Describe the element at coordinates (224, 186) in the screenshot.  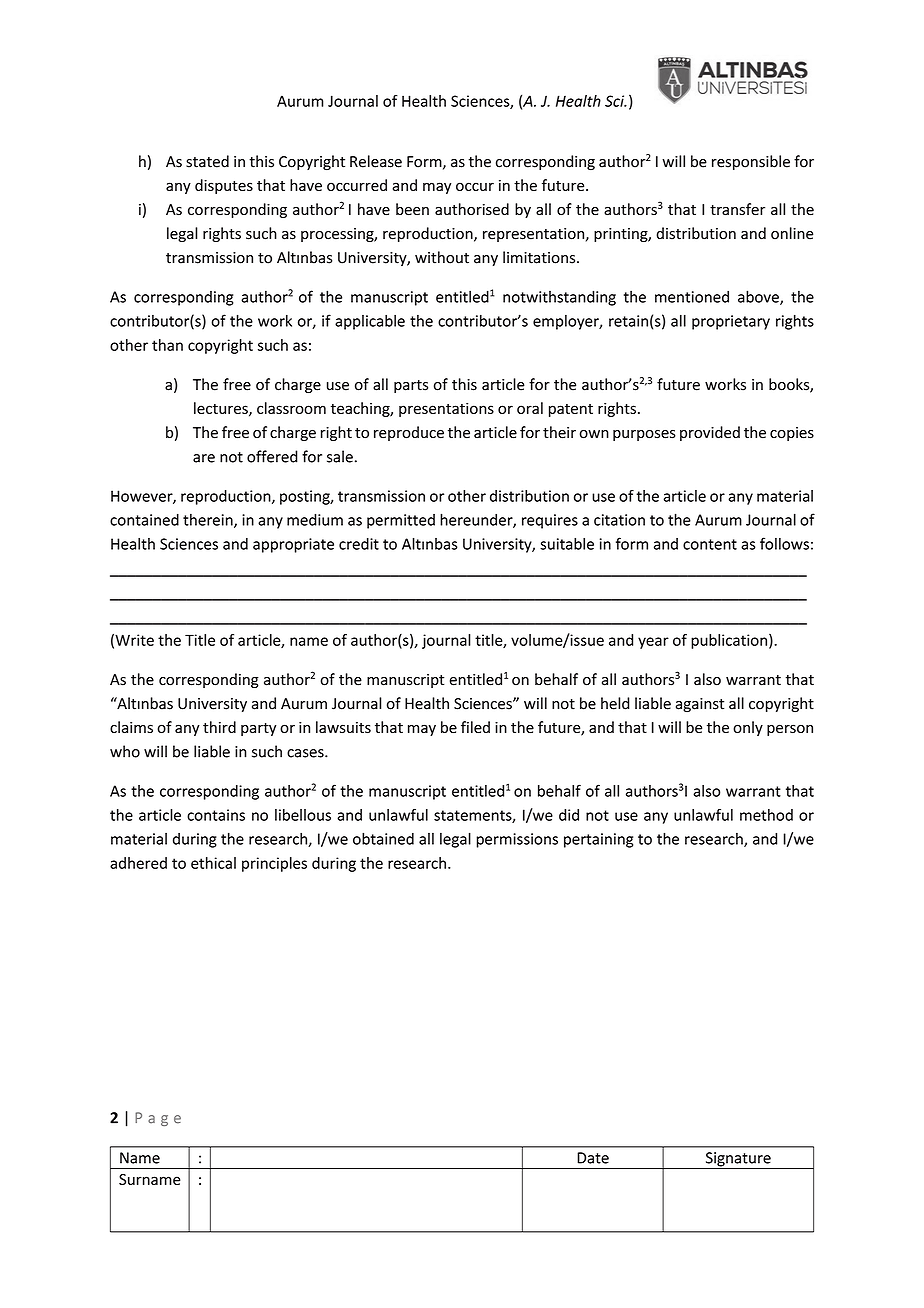
I see `disputes` at that location.
